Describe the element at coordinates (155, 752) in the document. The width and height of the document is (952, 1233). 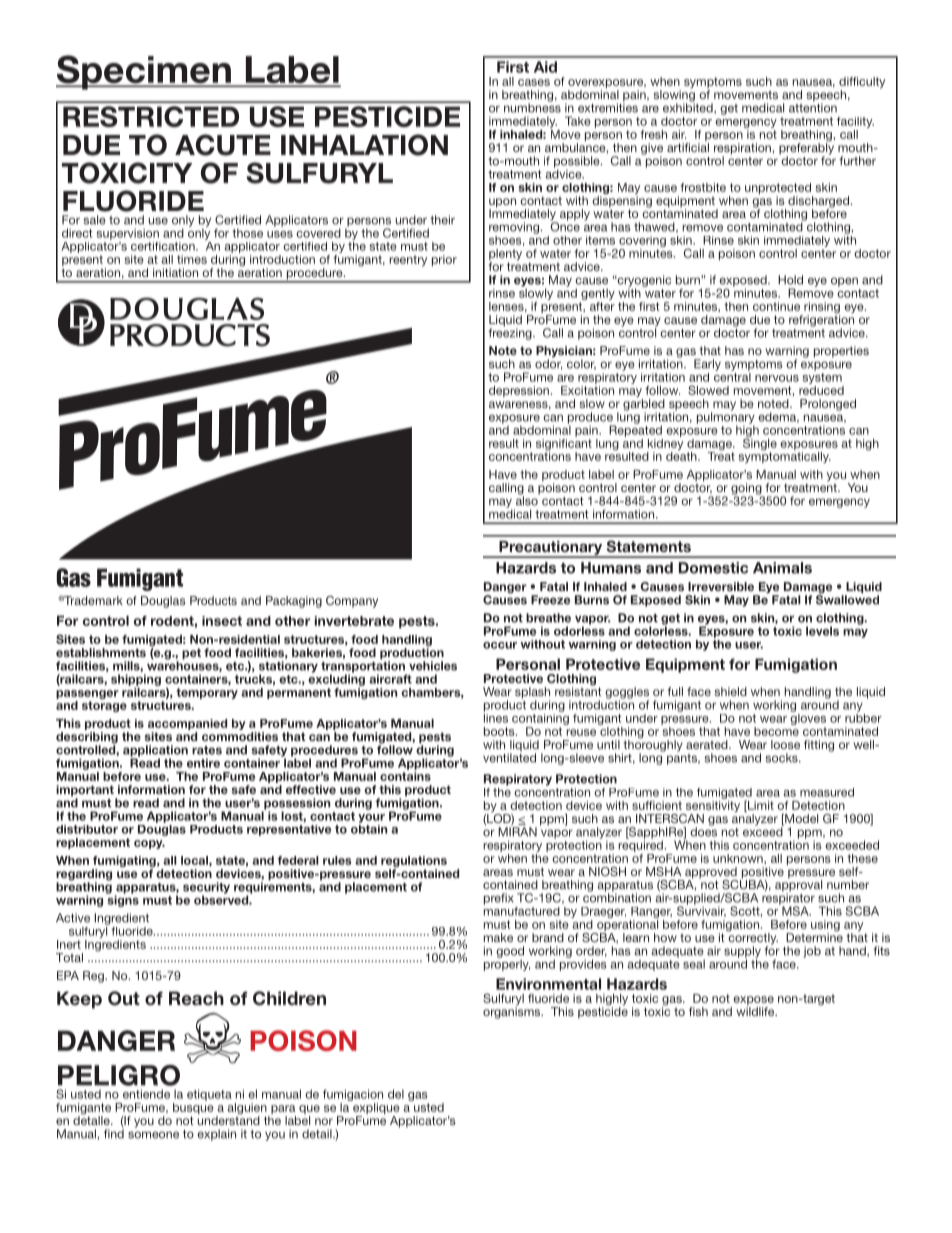
I see `application` at that location.
